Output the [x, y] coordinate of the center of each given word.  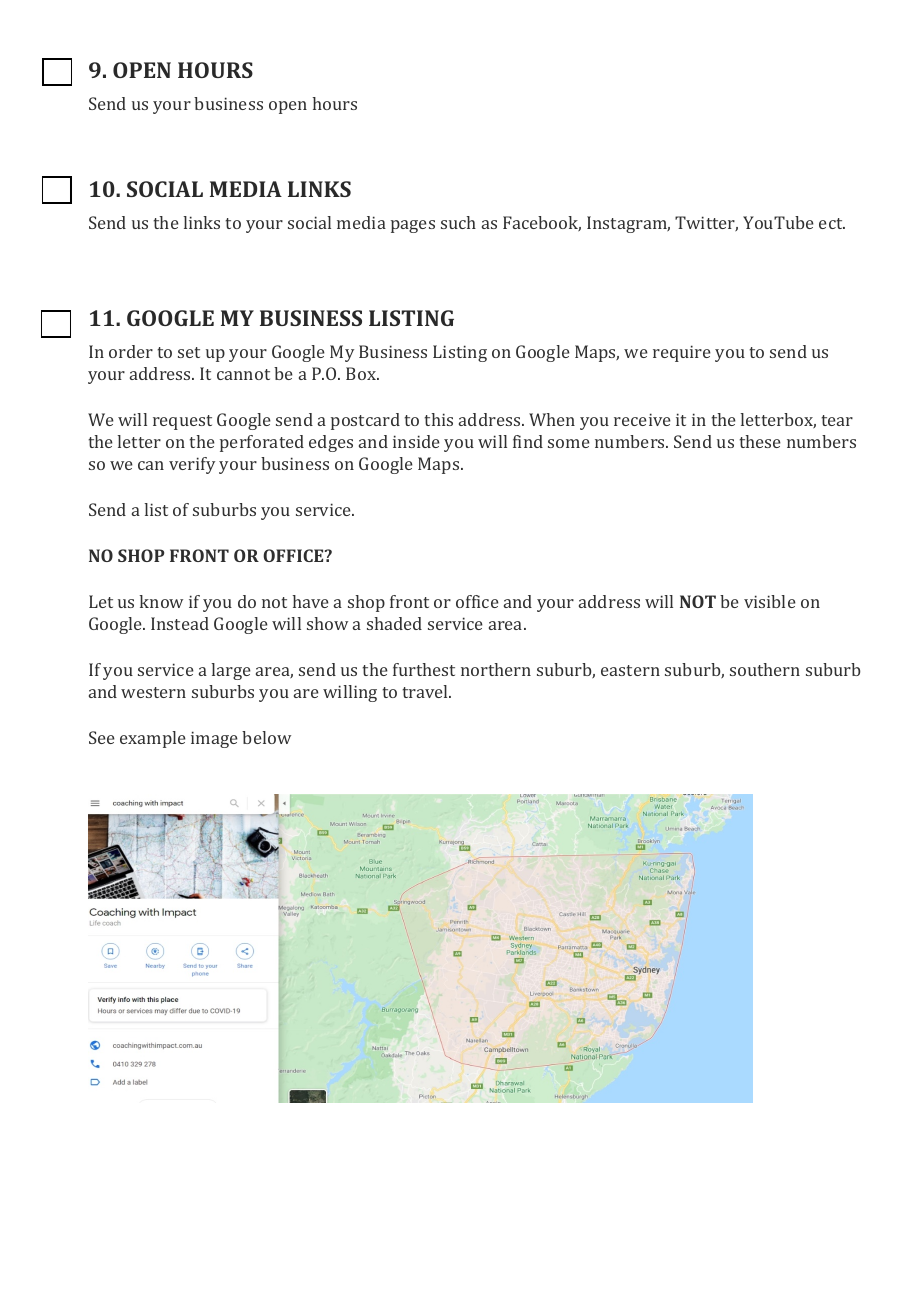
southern [765, 669]
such [458, 222]
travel [426, 691]
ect [832, 223]
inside [416, 441]
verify [192, 465]
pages [413, 226]
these [760, 441]
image [214, 739]
